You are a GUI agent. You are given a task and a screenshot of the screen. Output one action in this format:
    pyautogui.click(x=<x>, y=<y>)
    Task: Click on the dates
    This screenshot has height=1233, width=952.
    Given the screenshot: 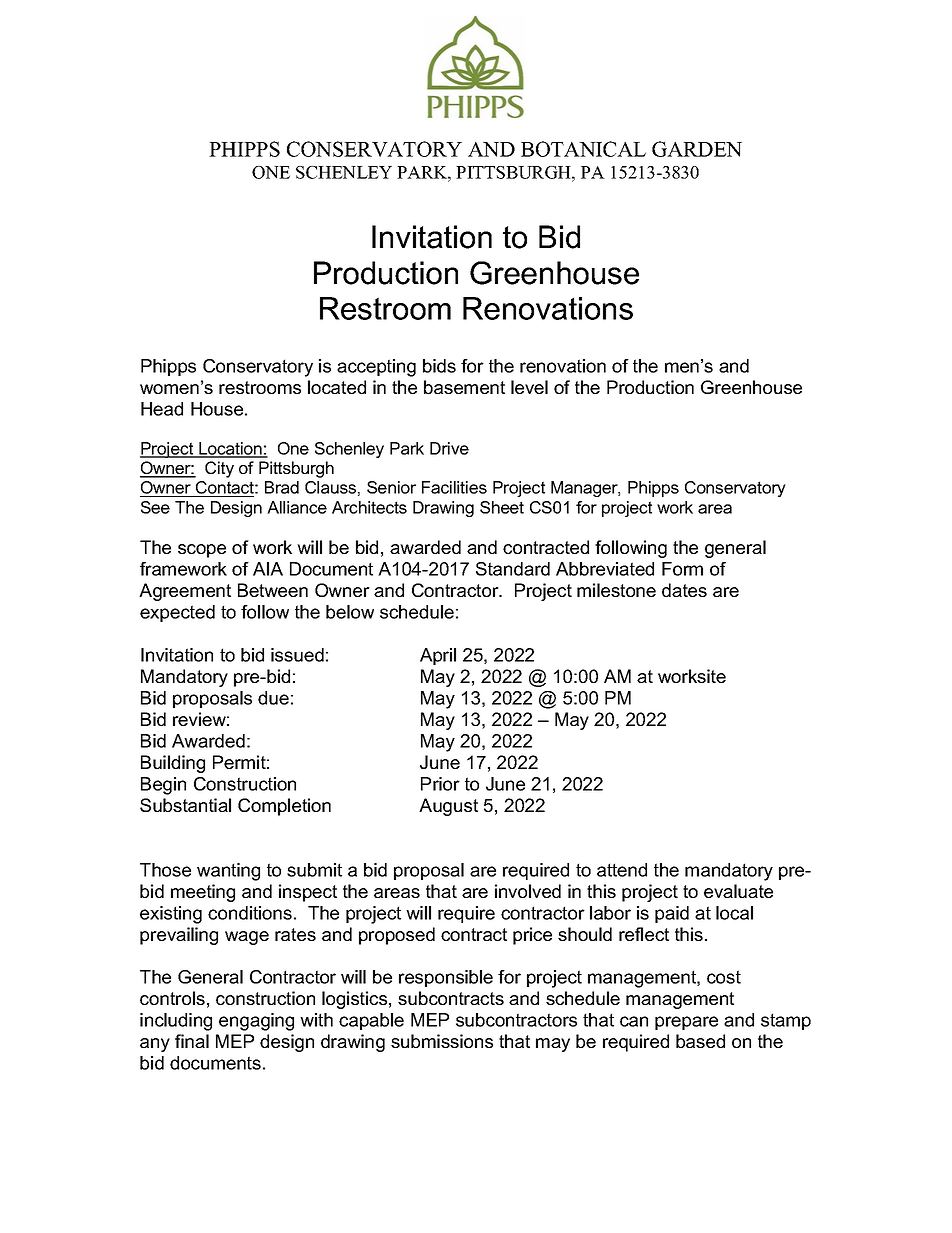 What is the action you would take?
    pyautogui.click(x=684, y=590)
